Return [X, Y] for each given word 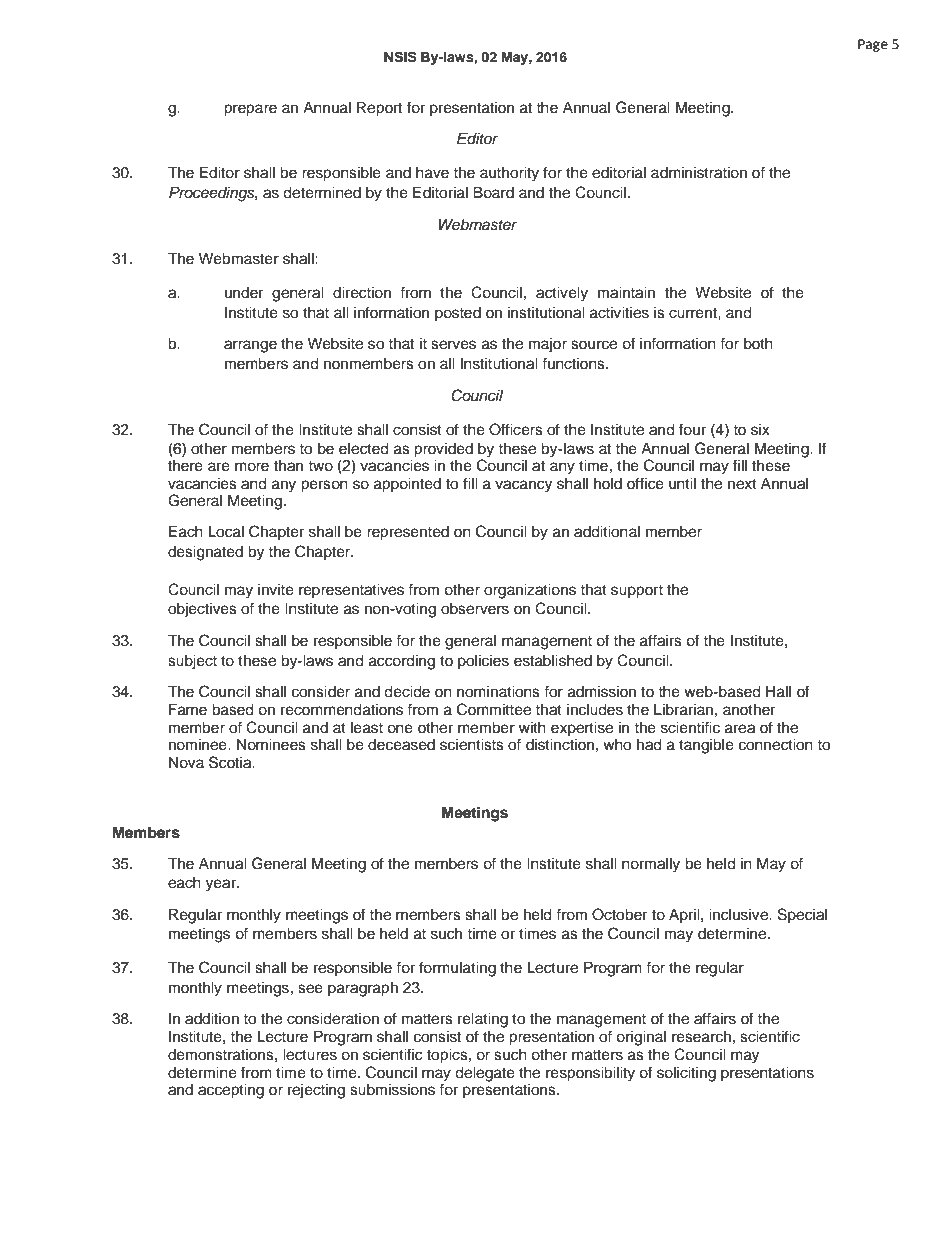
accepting [231, 1091]
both [758, 344]
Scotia [231, 762]
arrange [250, 346]
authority [509, 174]
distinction [560, 745]
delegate [485, 1074]
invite [276, 590]
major [548, 345]
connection [776, 745]
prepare [250, 110]
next [742, 484]
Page [873, 45]
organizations [530, 591]
